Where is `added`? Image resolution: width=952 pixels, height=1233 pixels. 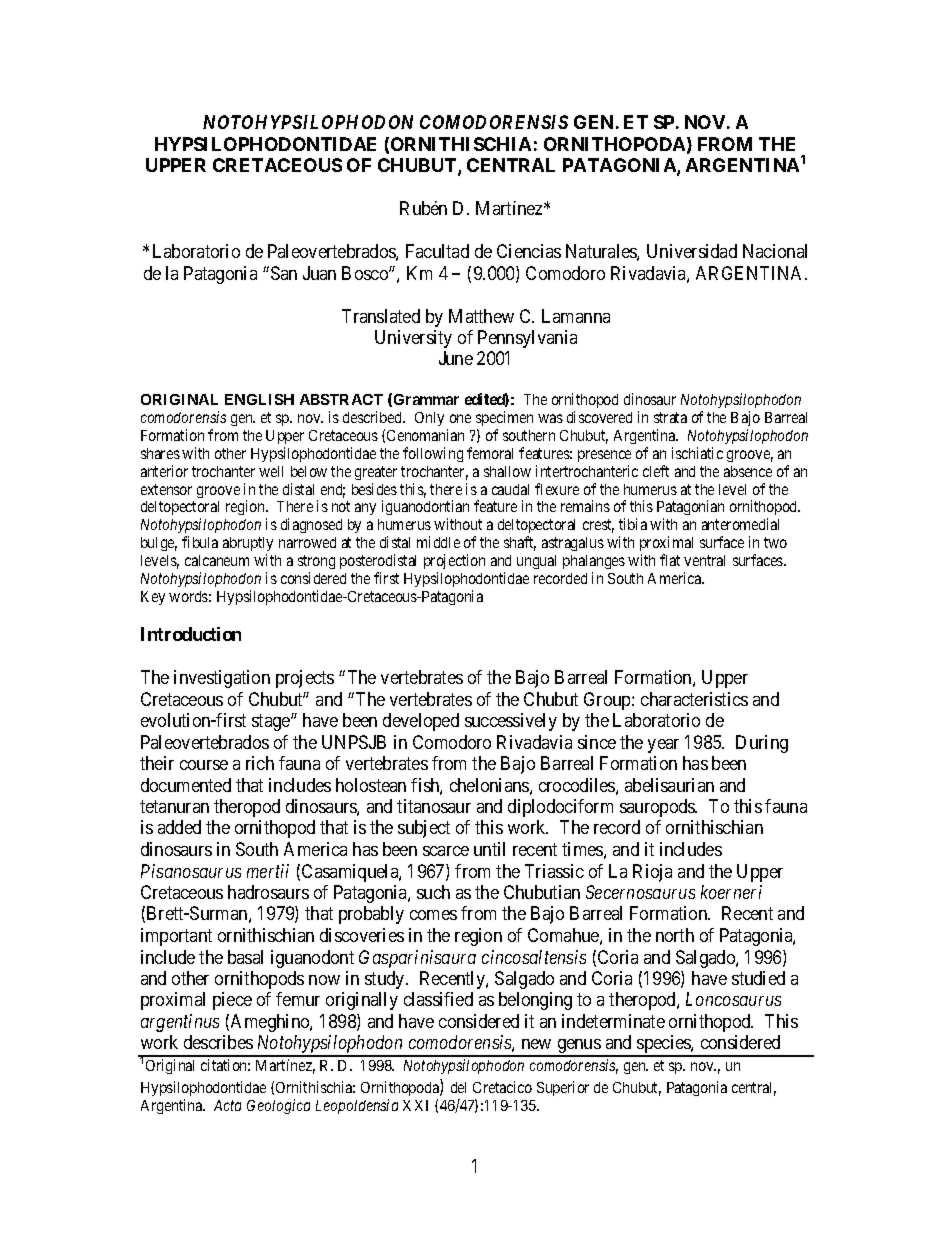
added is located at coordinates (179, 827).
